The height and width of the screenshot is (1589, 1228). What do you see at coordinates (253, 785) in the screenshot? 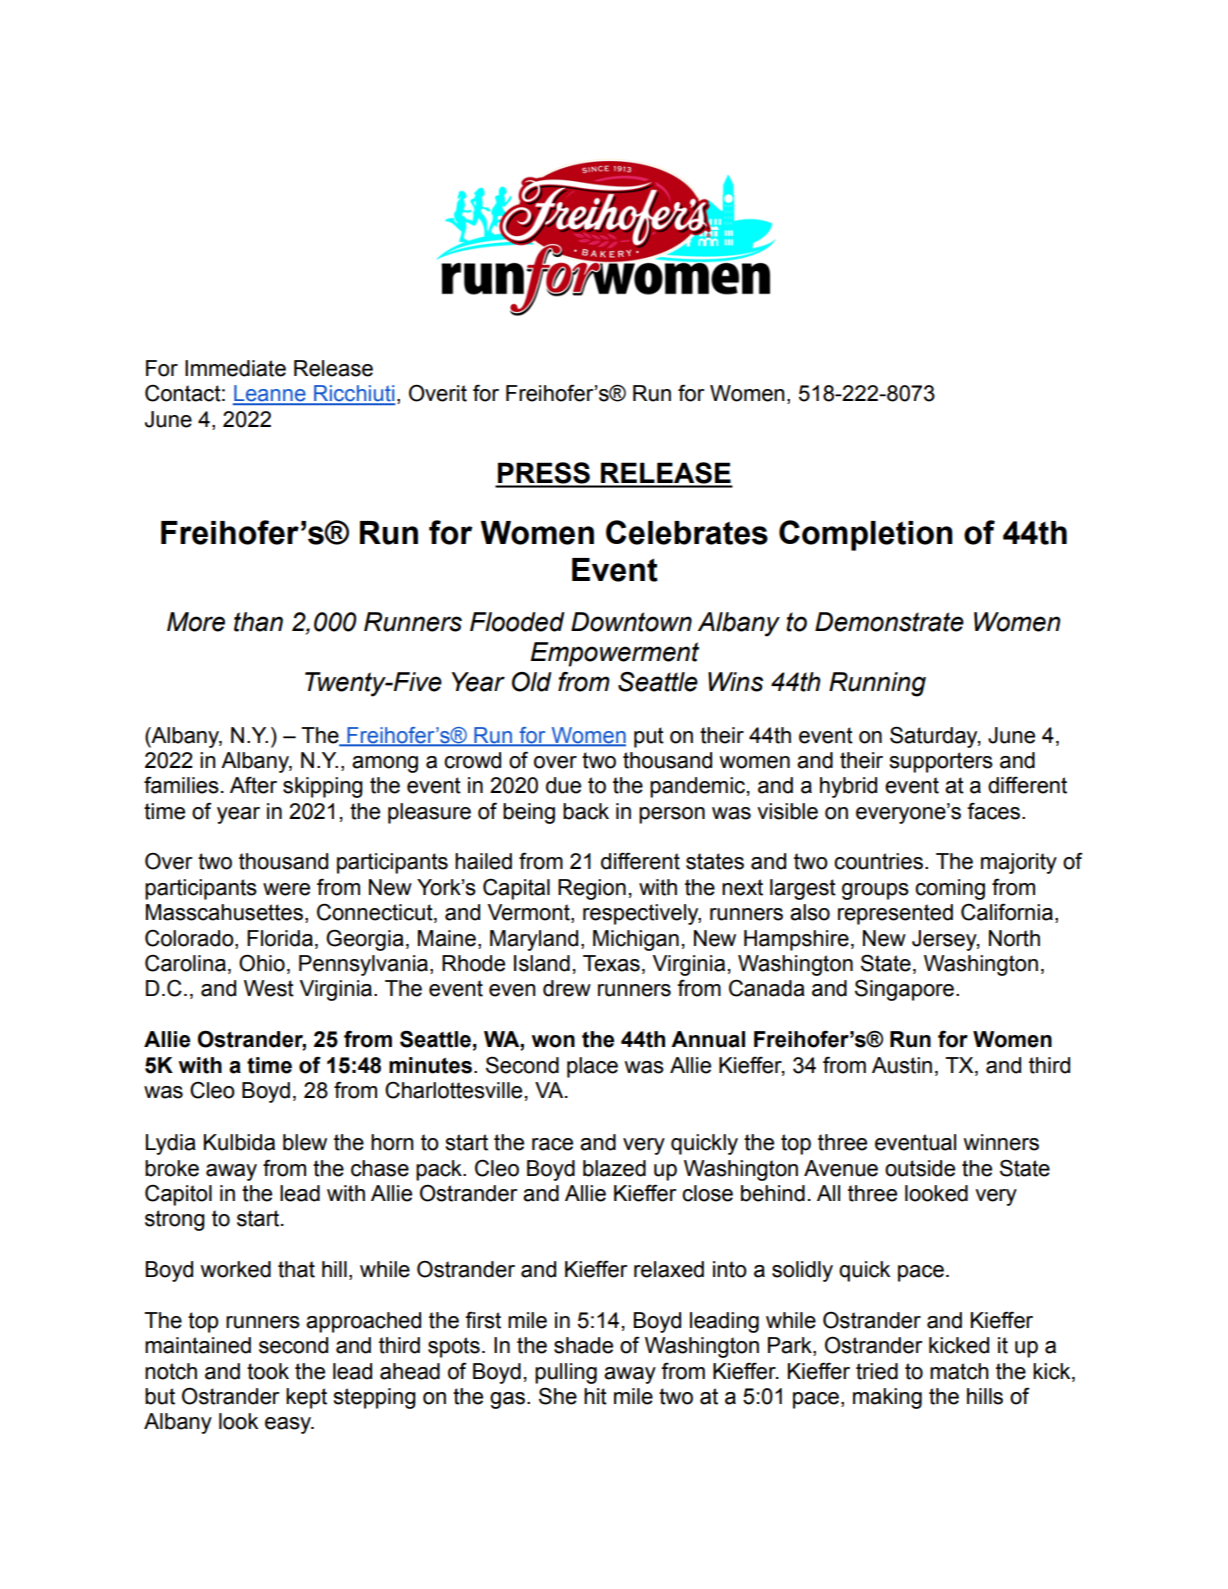
I see `After` at bounding box center [253, 785].
